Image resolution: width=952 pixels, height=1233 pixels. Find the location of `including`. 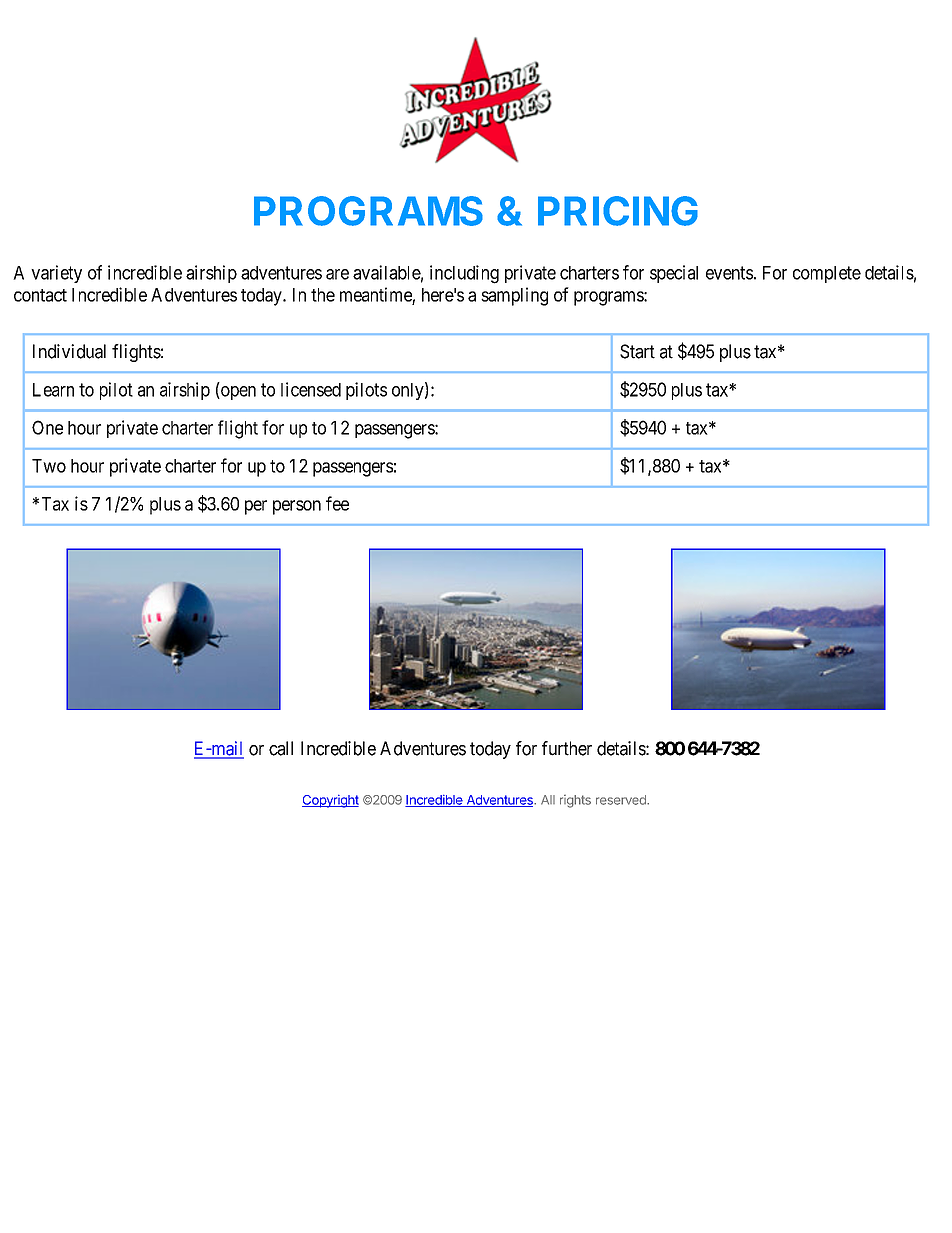

including is located at coordinates (464, 274).
